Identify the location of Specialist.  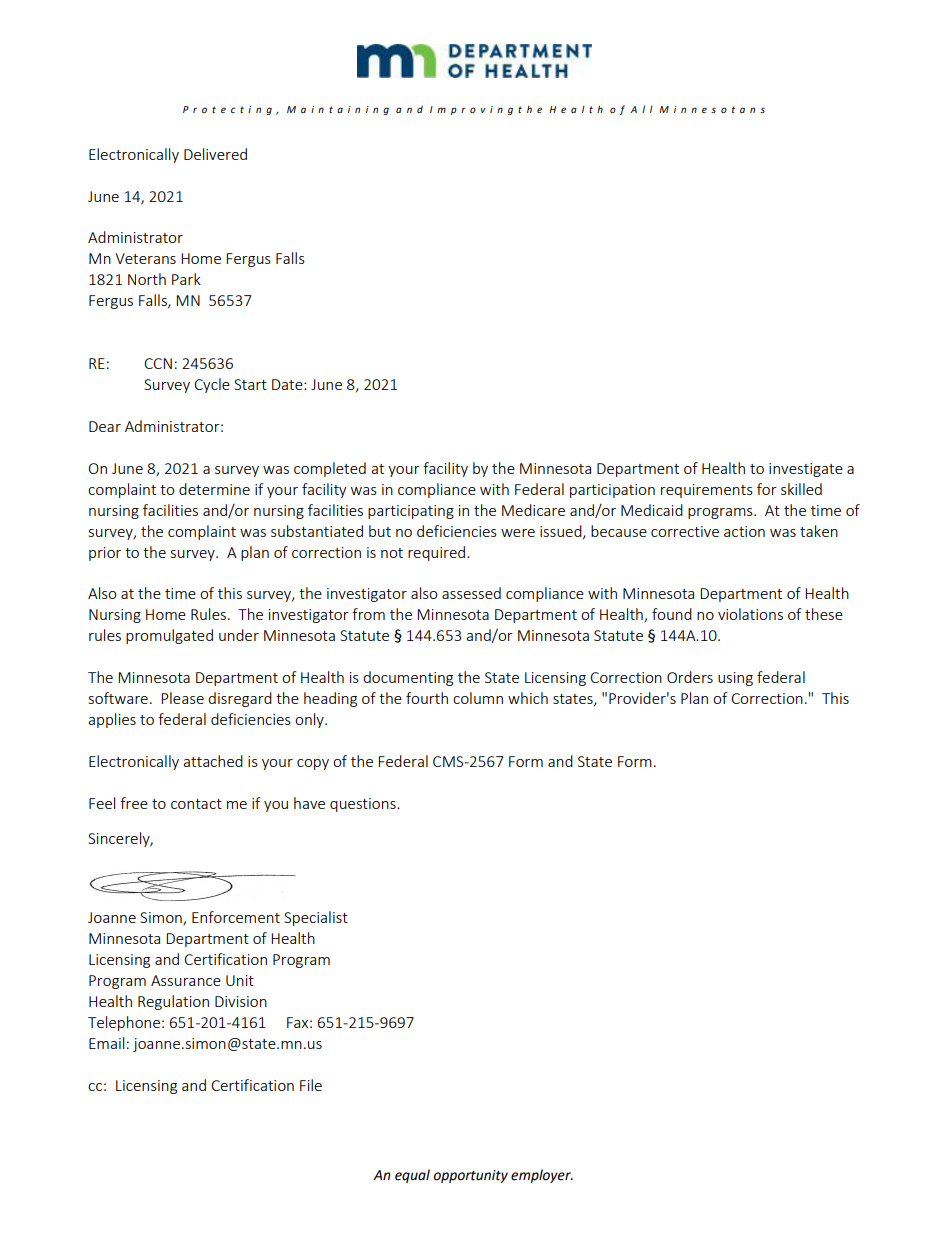
(316, 918).
